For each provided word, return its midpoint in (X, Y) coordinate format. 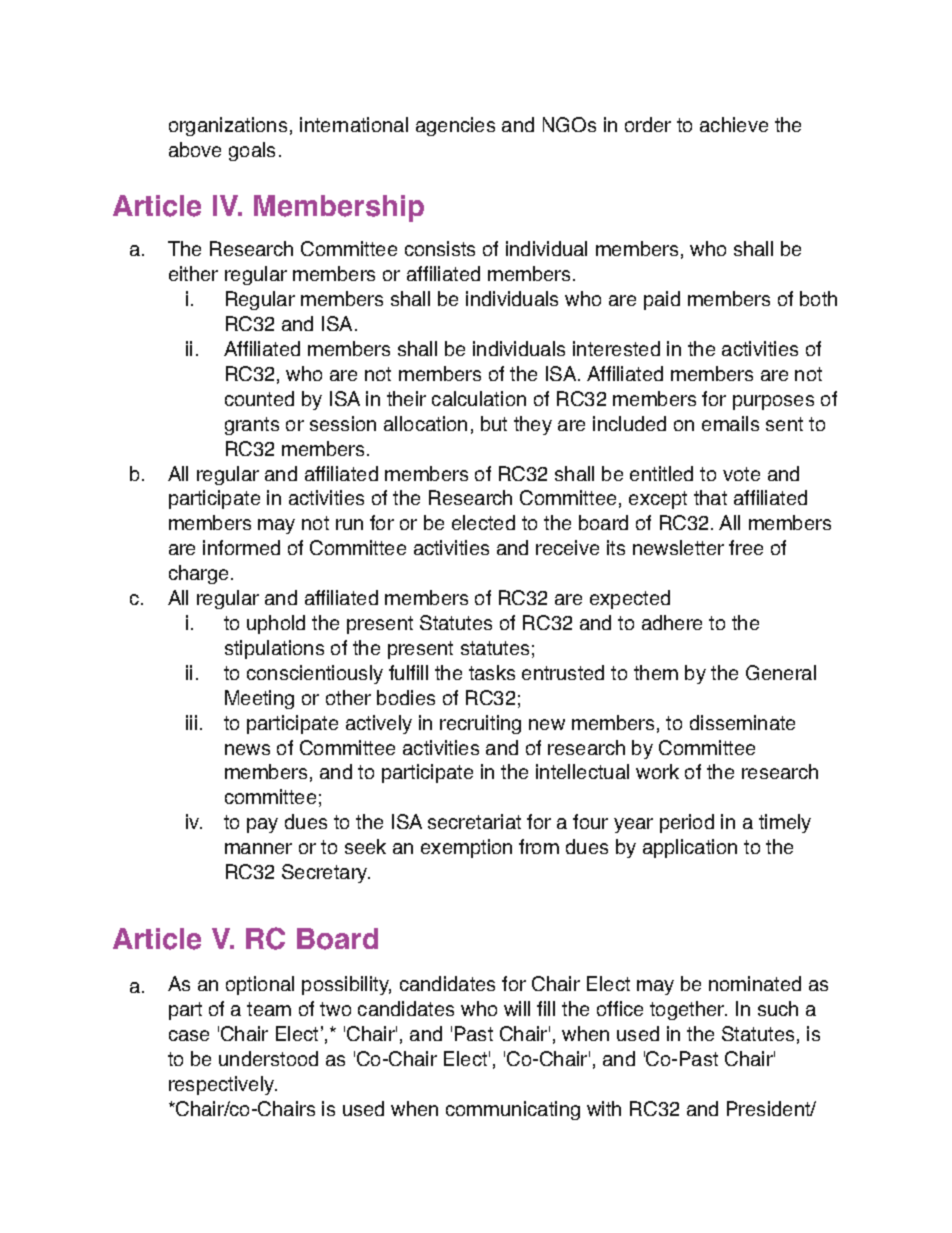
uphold (276, 624)
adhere (672, 622)
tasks (492, 672)
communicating (513, 1110)
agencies (455, 126)
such (778, 1008)
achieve (734, 124)
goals (252, 151)
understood (268, 1058)
